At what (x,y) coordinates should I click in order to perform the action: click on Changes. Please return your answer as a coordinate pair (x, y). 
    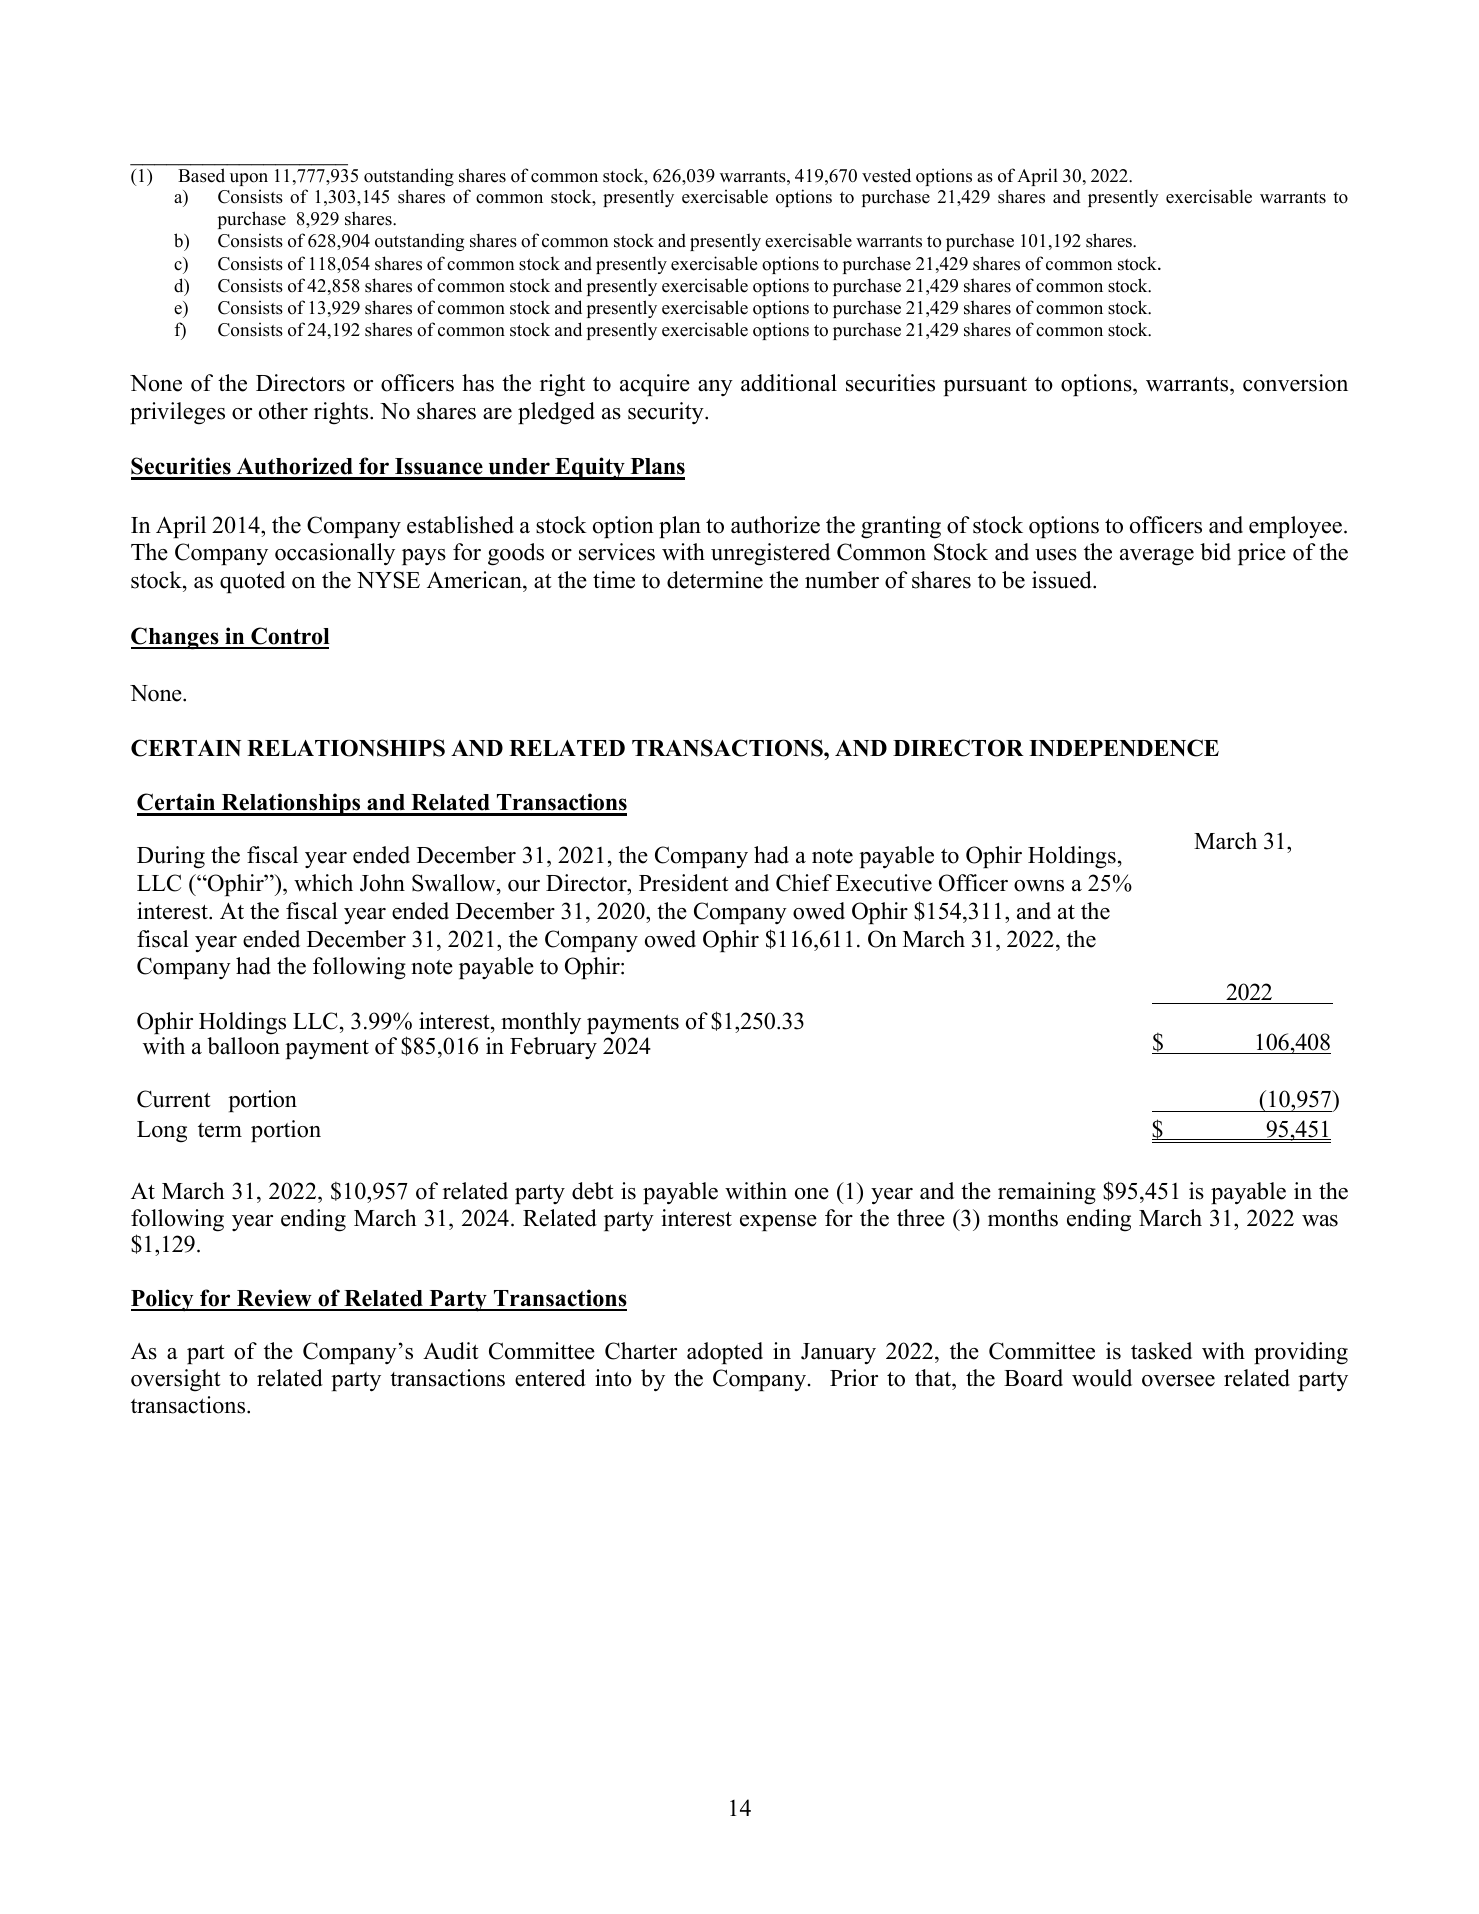
    Looking at the image, I should click on (176, 638).
